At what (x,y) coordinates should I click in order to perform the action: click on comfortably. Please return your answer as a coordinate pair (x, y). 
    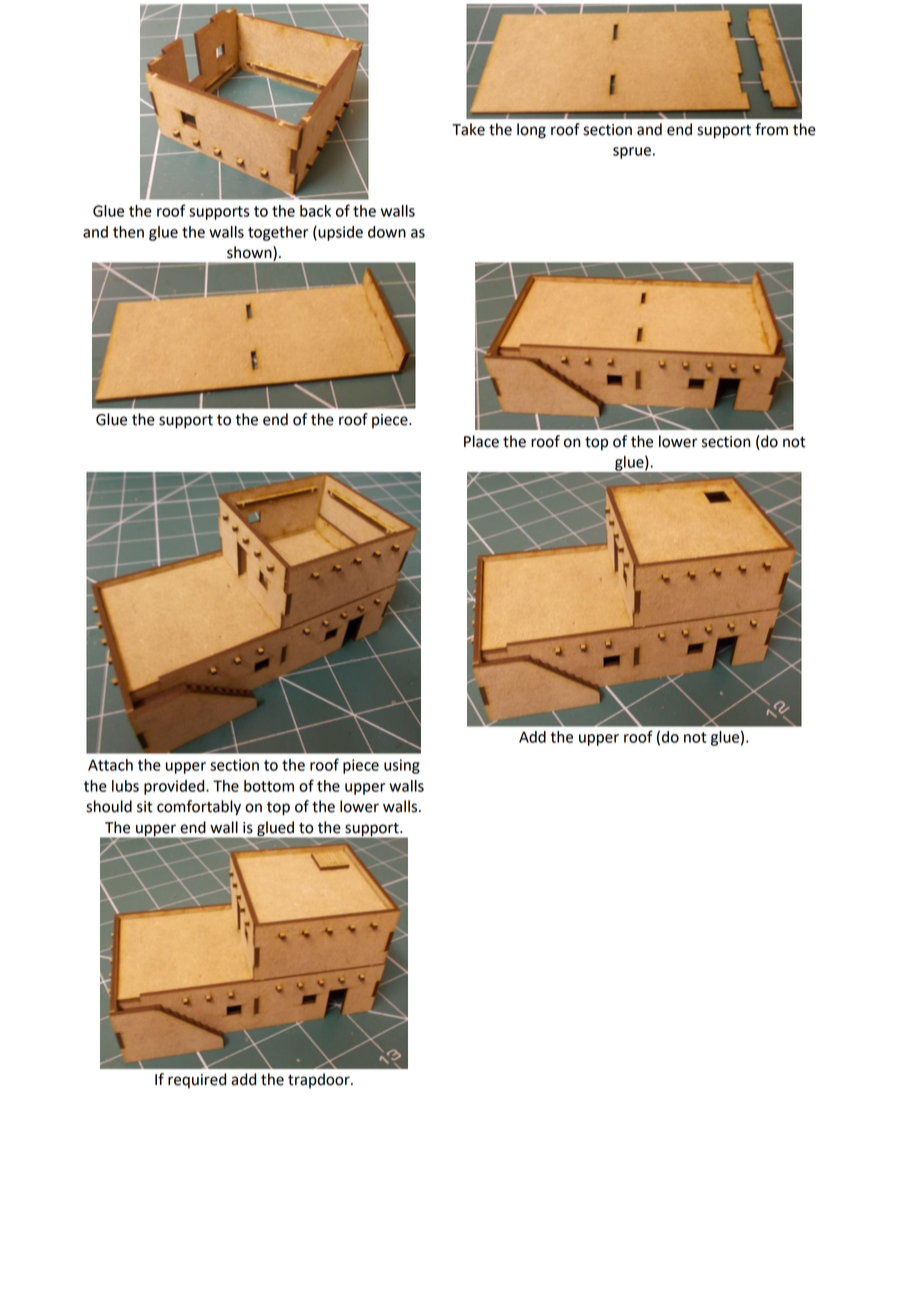
    Looking at the image, I should click on (199, 808).
